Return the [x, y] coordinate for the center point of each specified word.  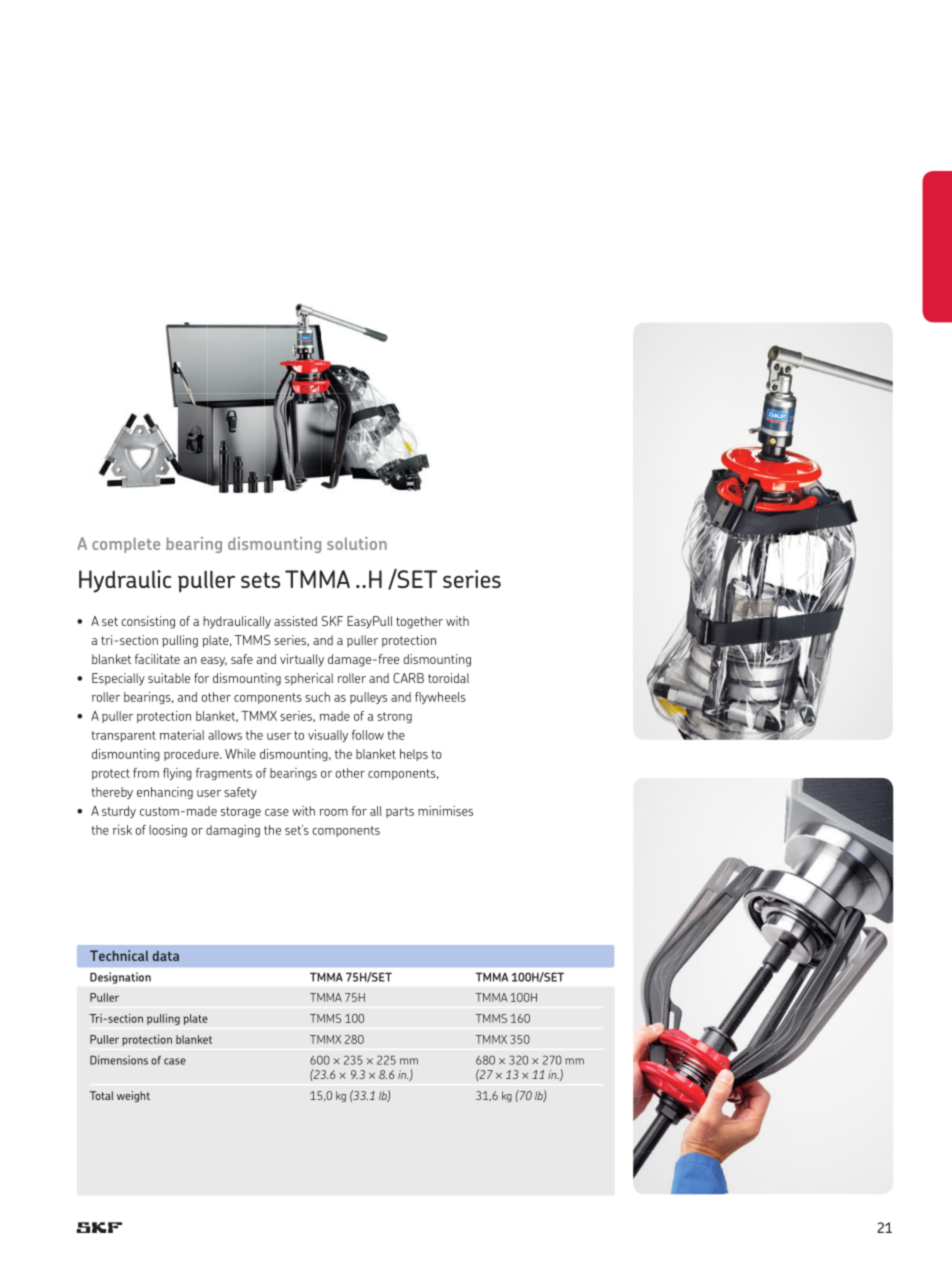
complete [126, 545]
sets [260, 580]
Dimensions [119, 1060]
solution [357, 543]
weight [133, 1096]
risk [122, 830]
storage [241, 812]
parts [400, 812]
